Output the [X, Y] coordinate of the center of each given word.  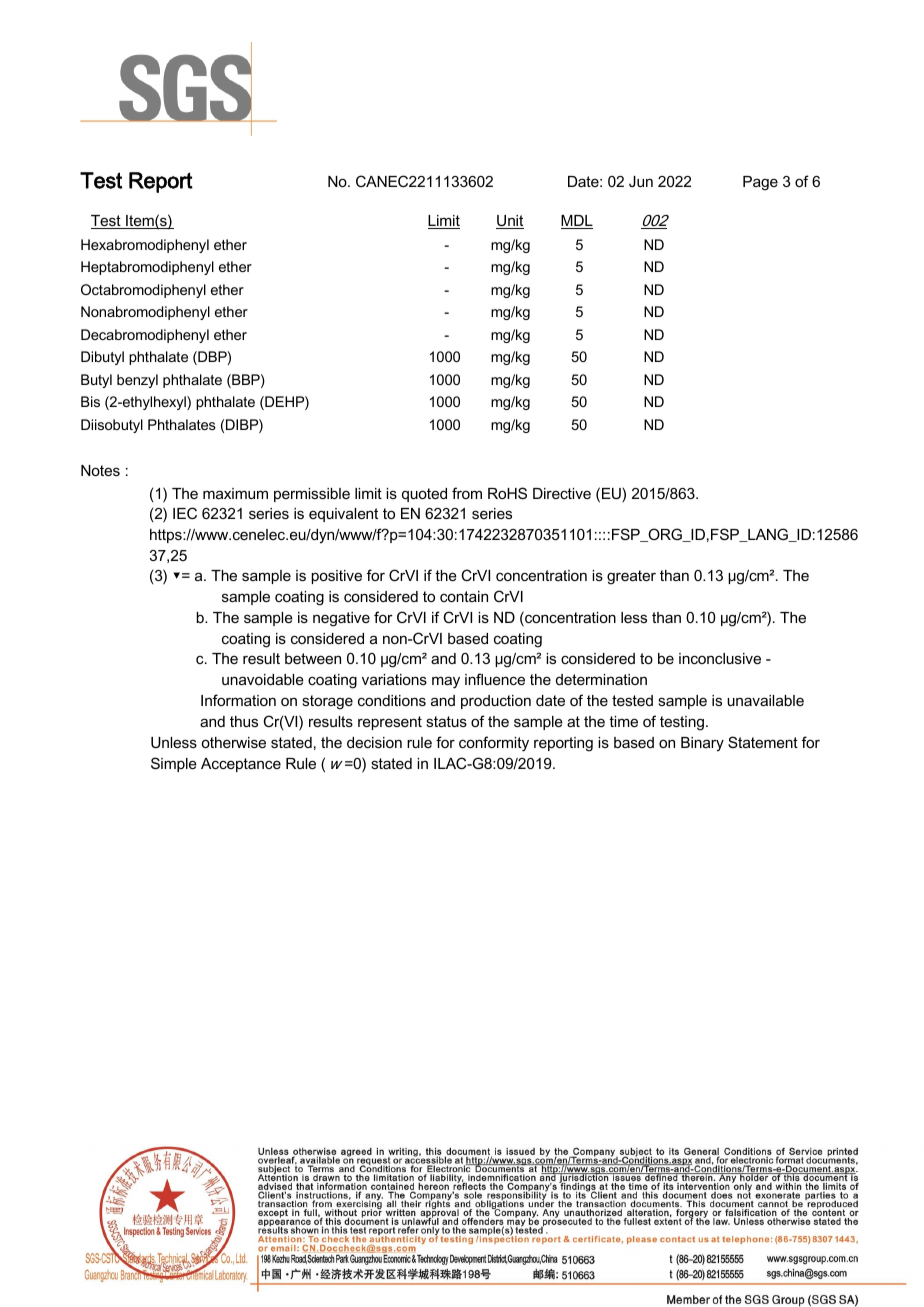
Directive [562, 493]
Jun [641, 181]
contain [464, 596]
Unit [510, 222]
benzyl [137, 381]
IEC [185, 513]
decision [374, 742]
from [467, 493]
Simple [174, 764]
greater [631, 577]
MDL [577, 222]
